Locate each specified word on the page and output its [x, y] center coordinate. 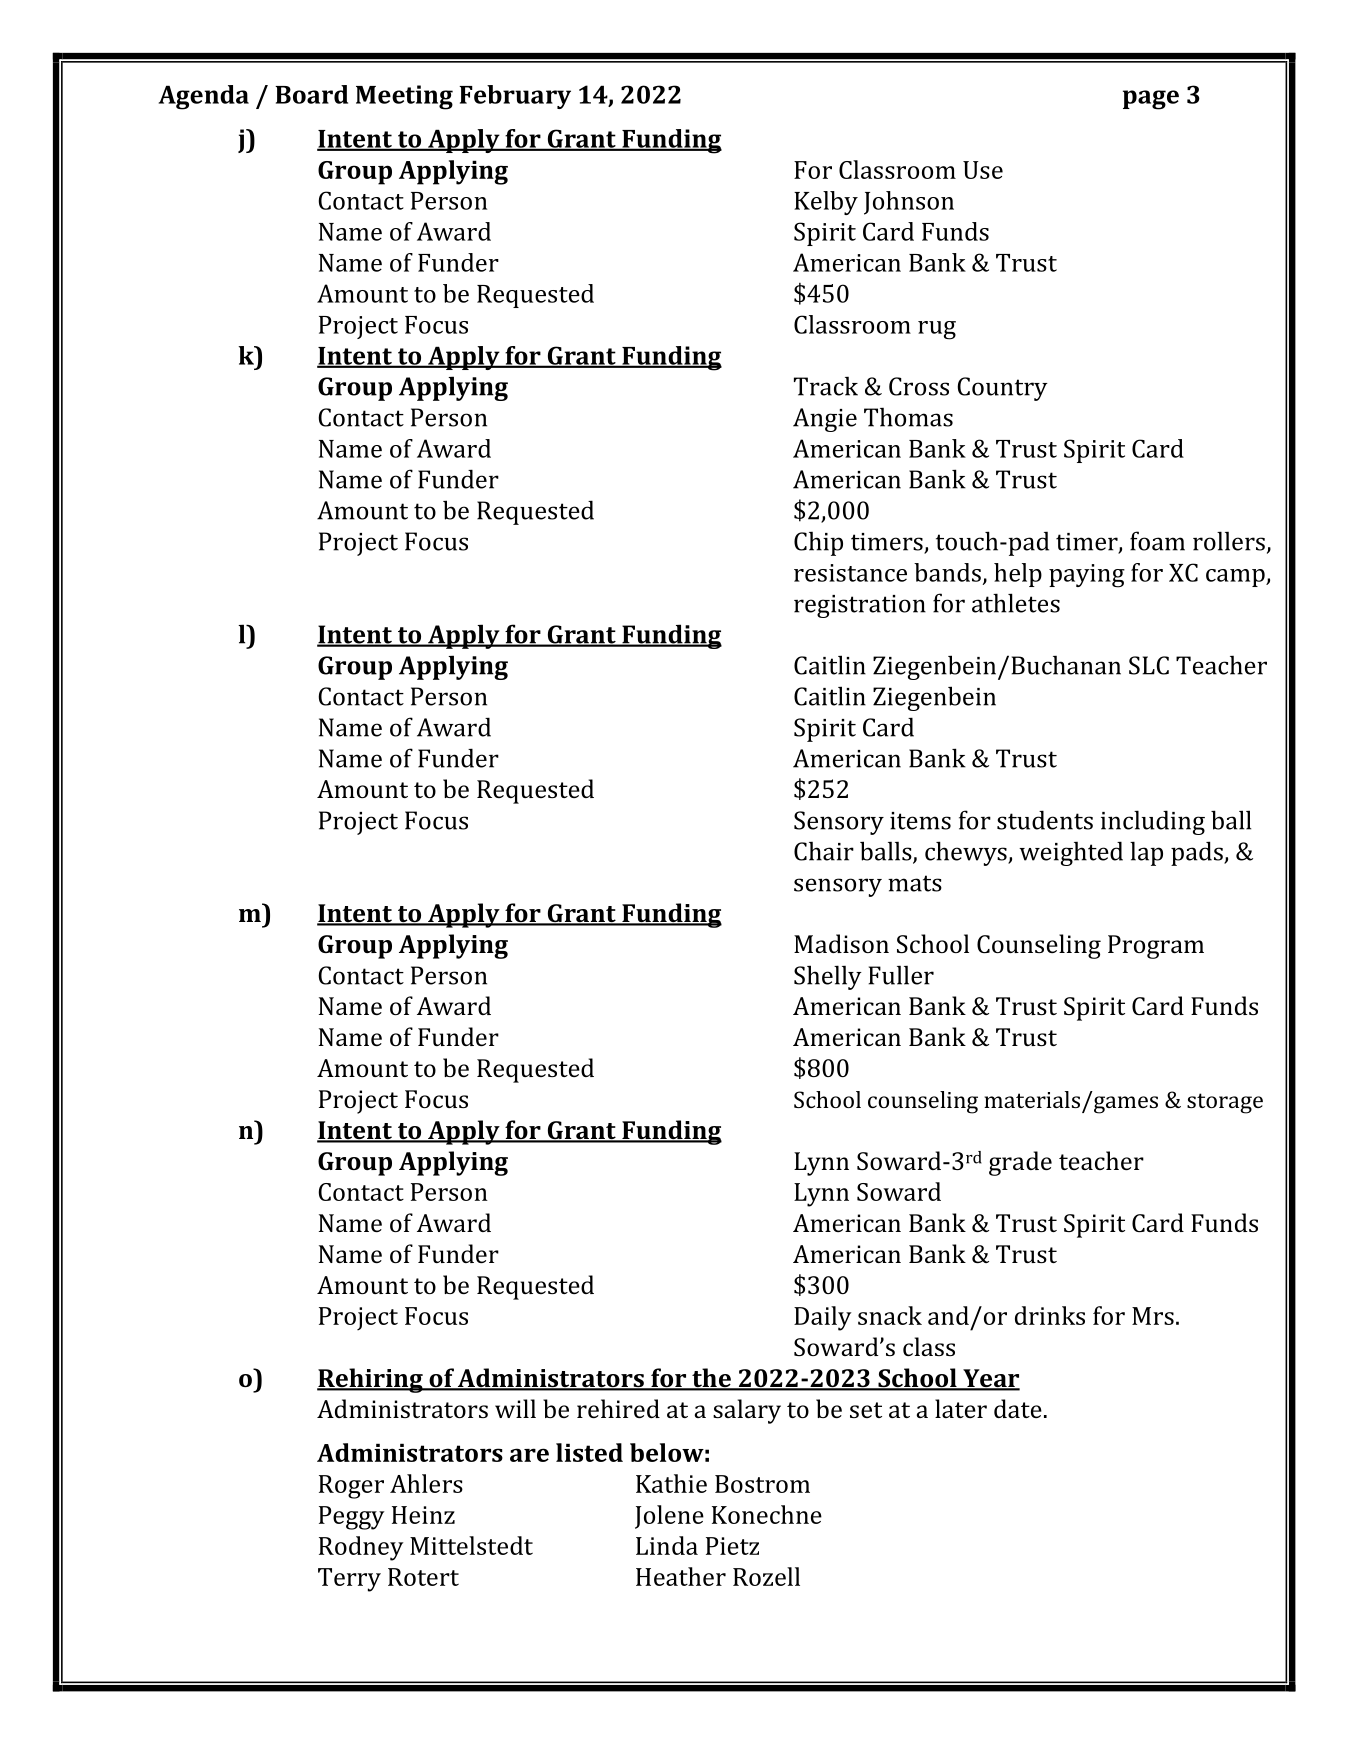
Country [1002, 389]
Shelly [828, 977]
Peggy [352, 1518]
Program [1156, 947]
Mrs [1153, 1316]
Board [311, 94]
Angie [825, 420]
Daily [823, 1318]
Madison [841, 943]
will [515, 1408]
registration [860, 606]
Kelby [826, 203]
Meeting [404, 97]
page [1151, 100]
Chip [818, 543]
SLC [1149, 665]
